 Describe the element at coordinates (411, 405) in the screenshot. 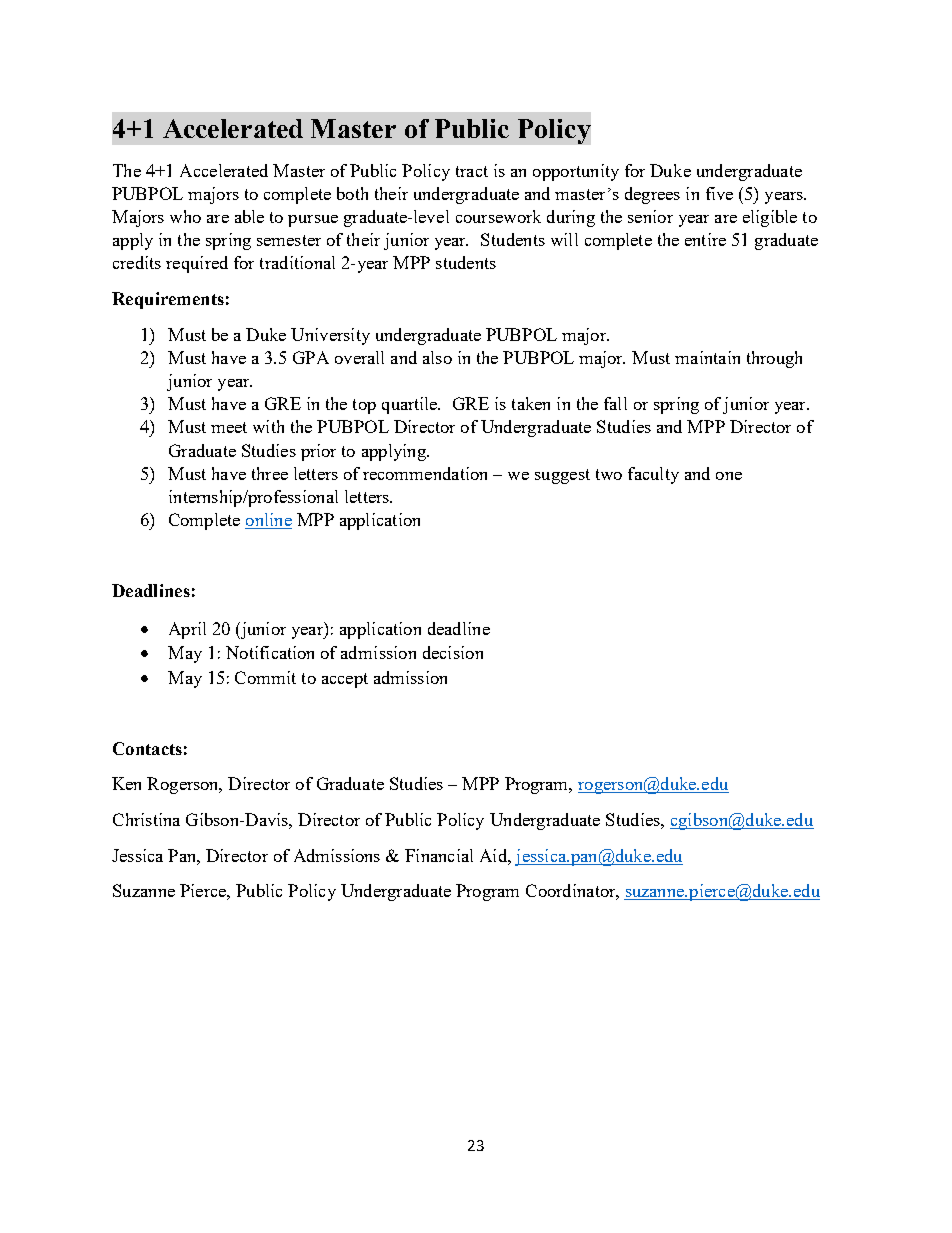

I see `quartile` at that location.
